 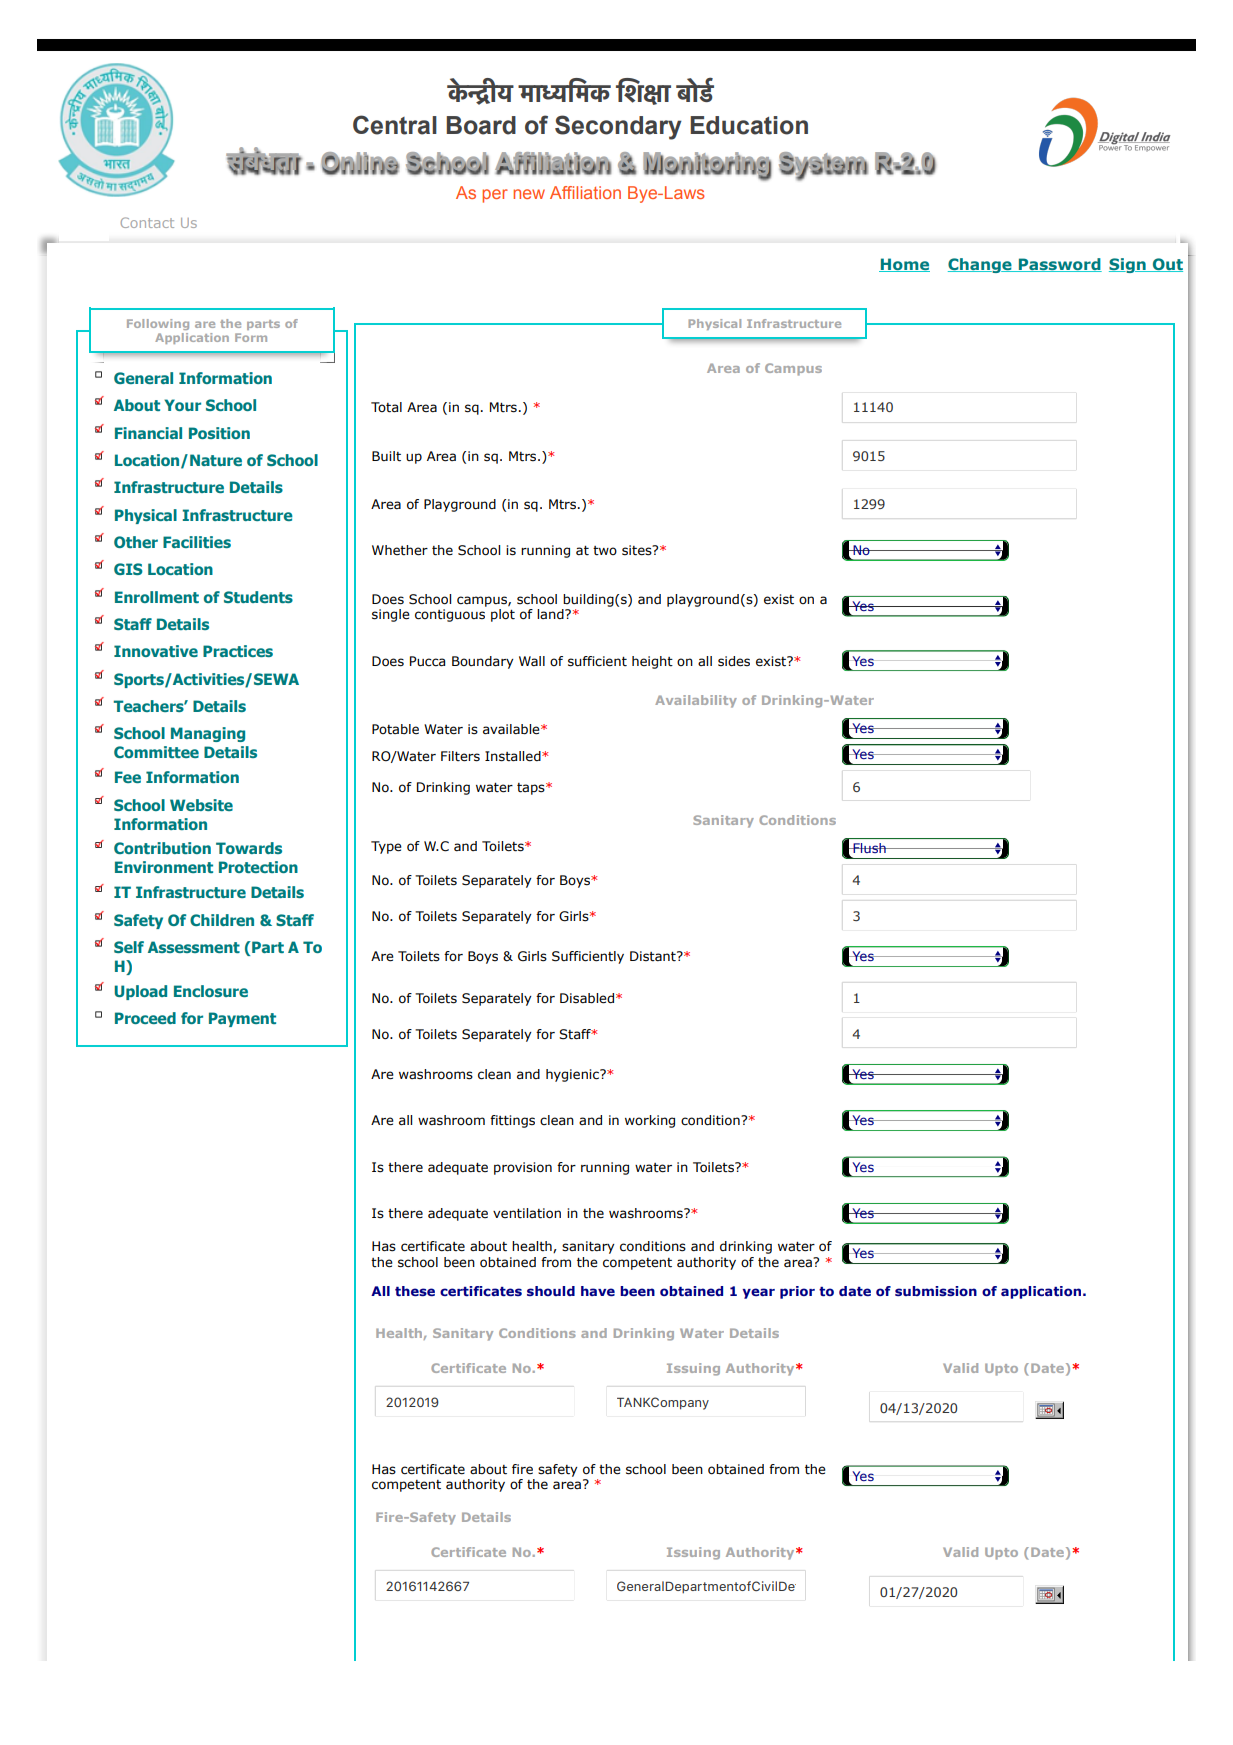 I want to click on Contact, so click(x=147, y=222).
